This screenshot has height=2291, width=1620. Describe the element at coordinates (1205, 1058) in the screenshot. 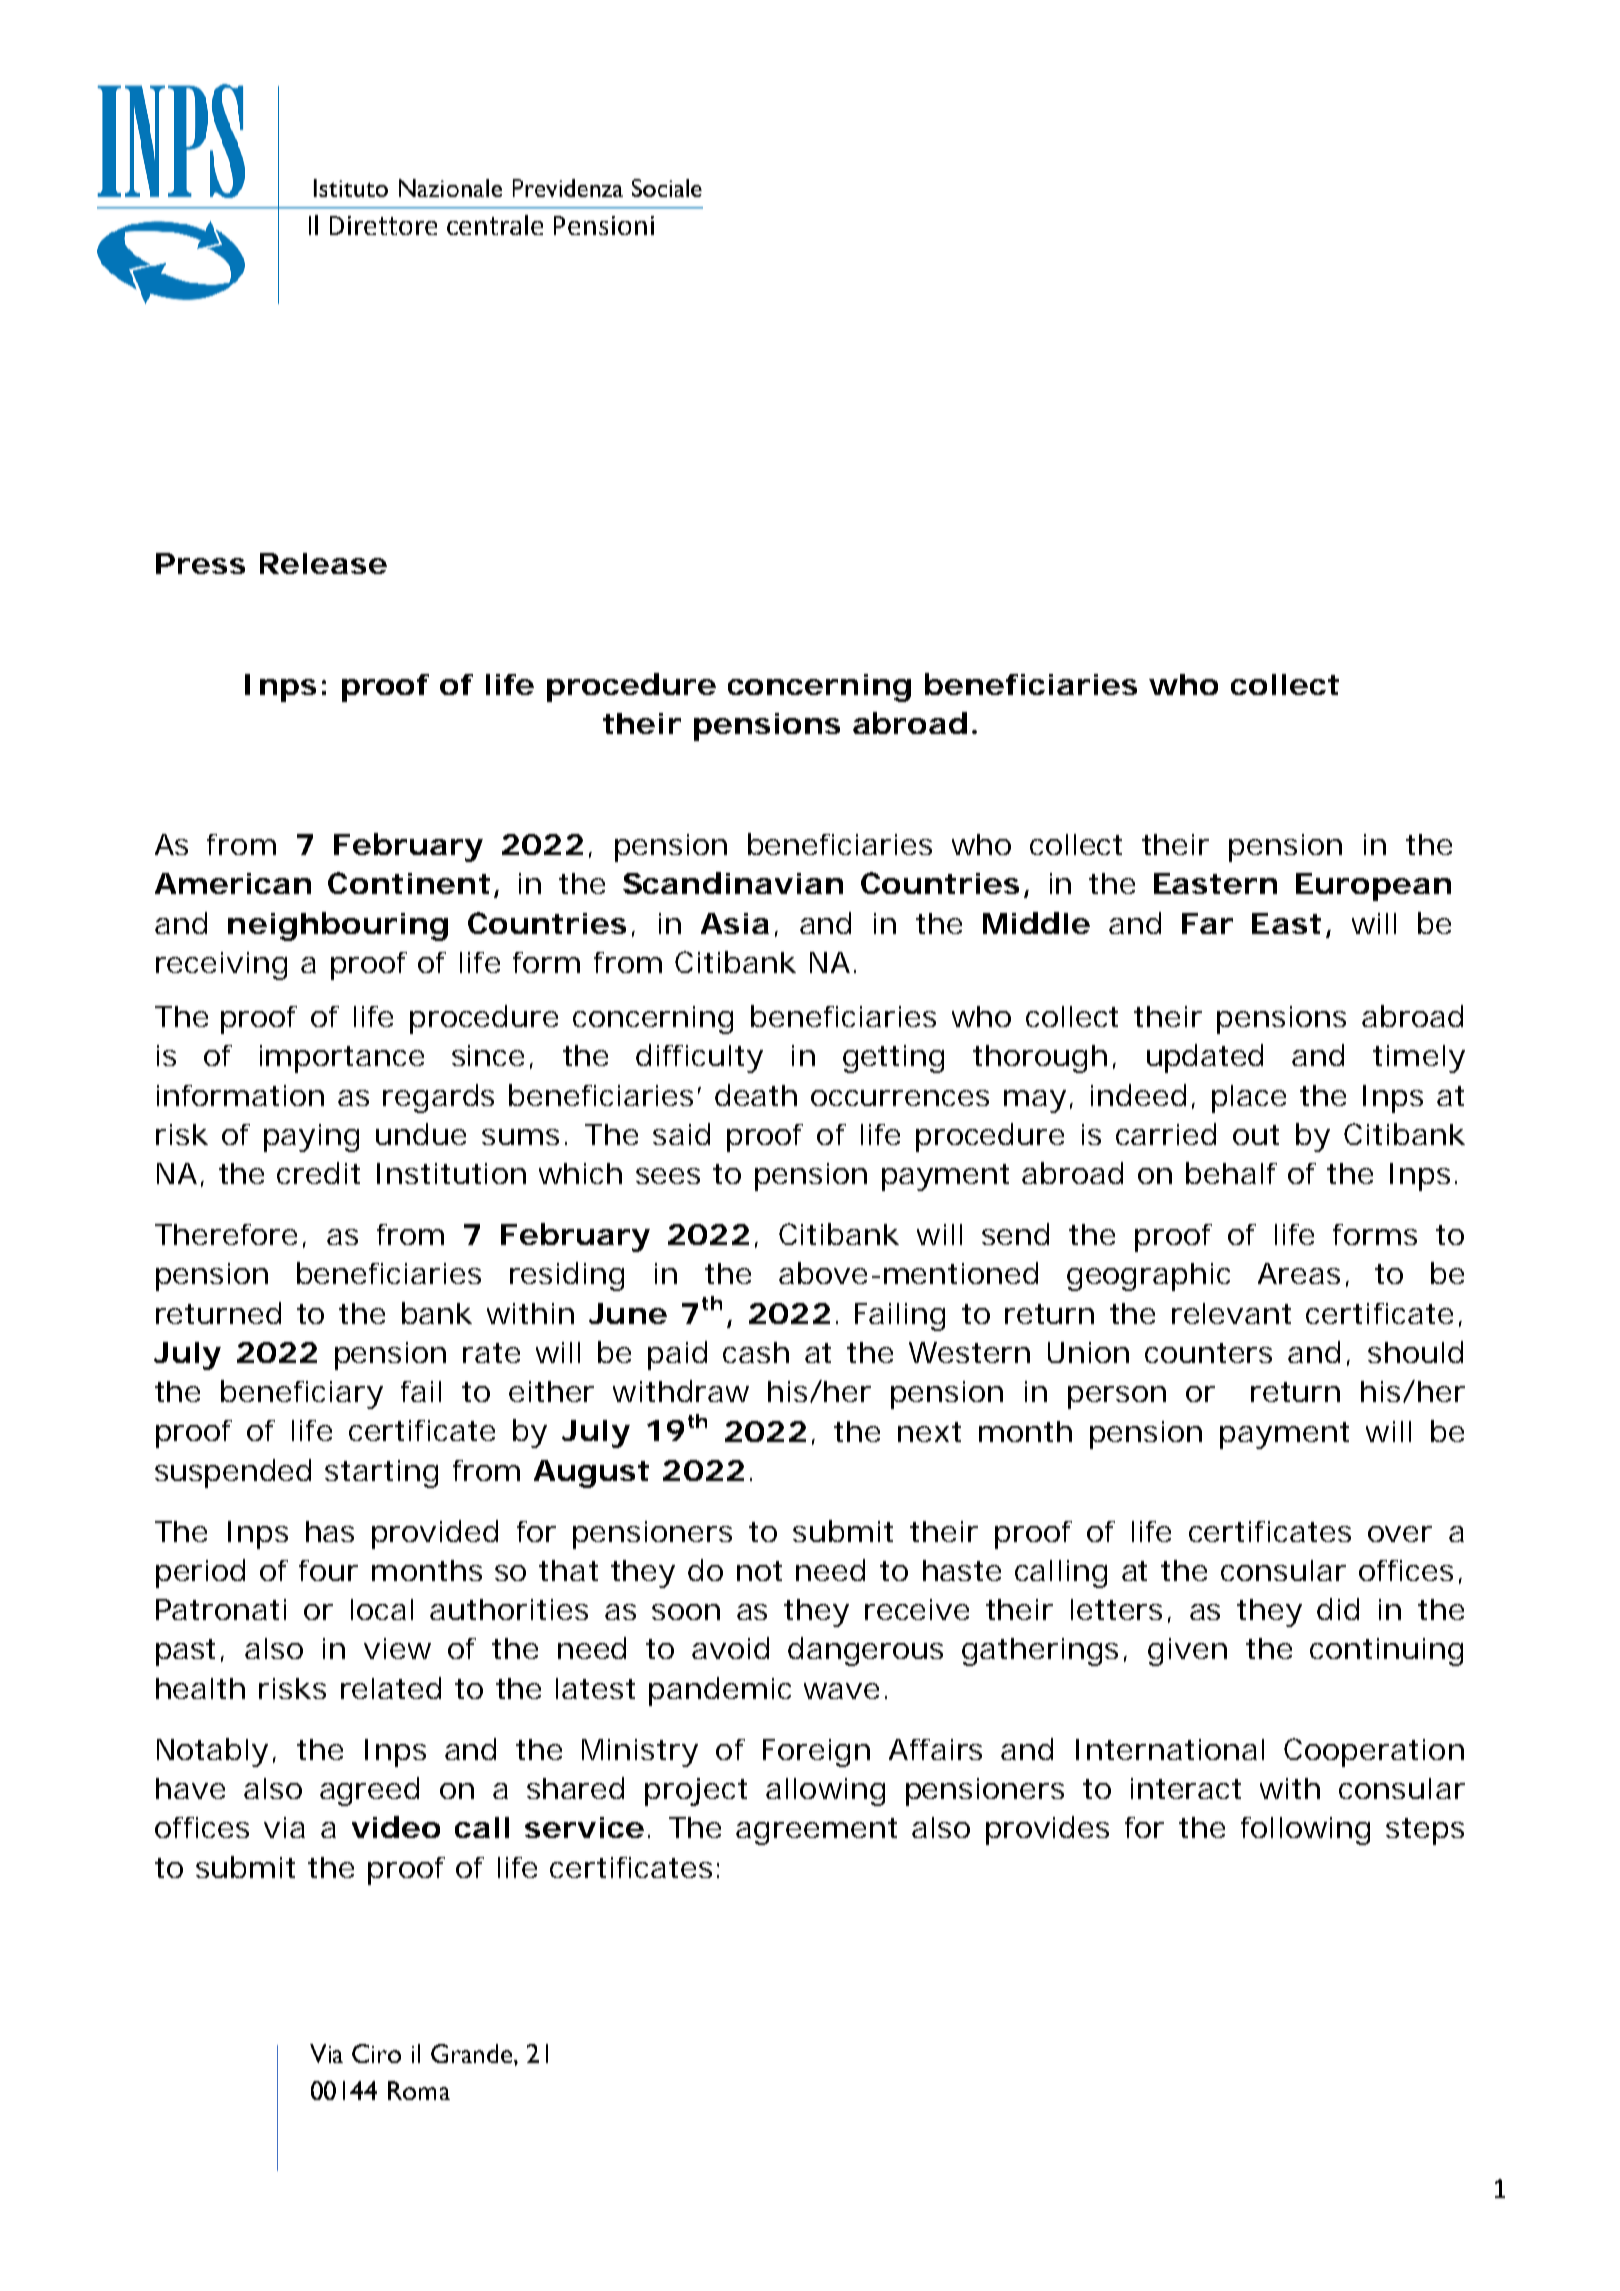

I see `updated` at that location.
